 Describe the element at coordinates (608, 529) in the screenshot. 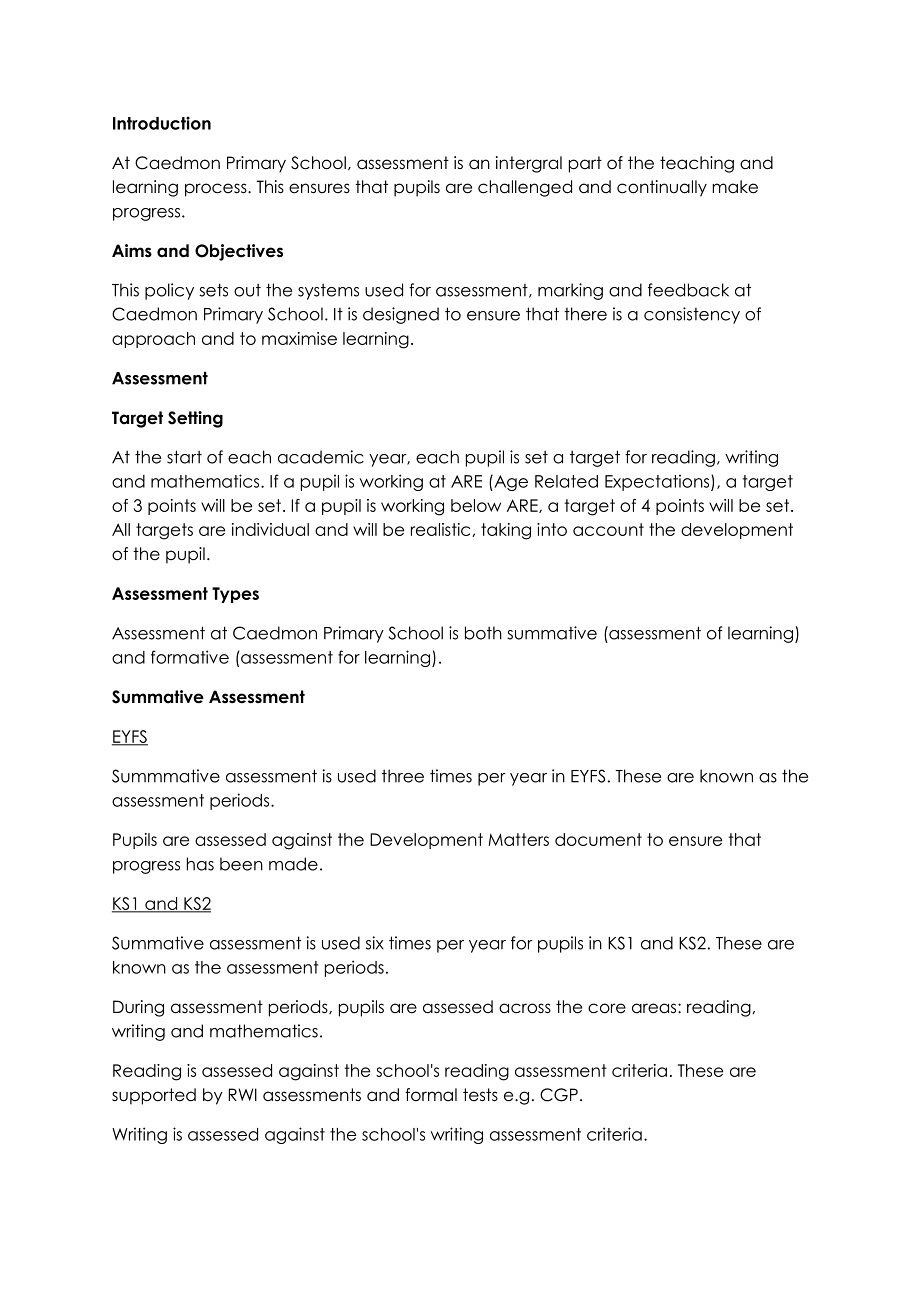

I see `account` at that location.
